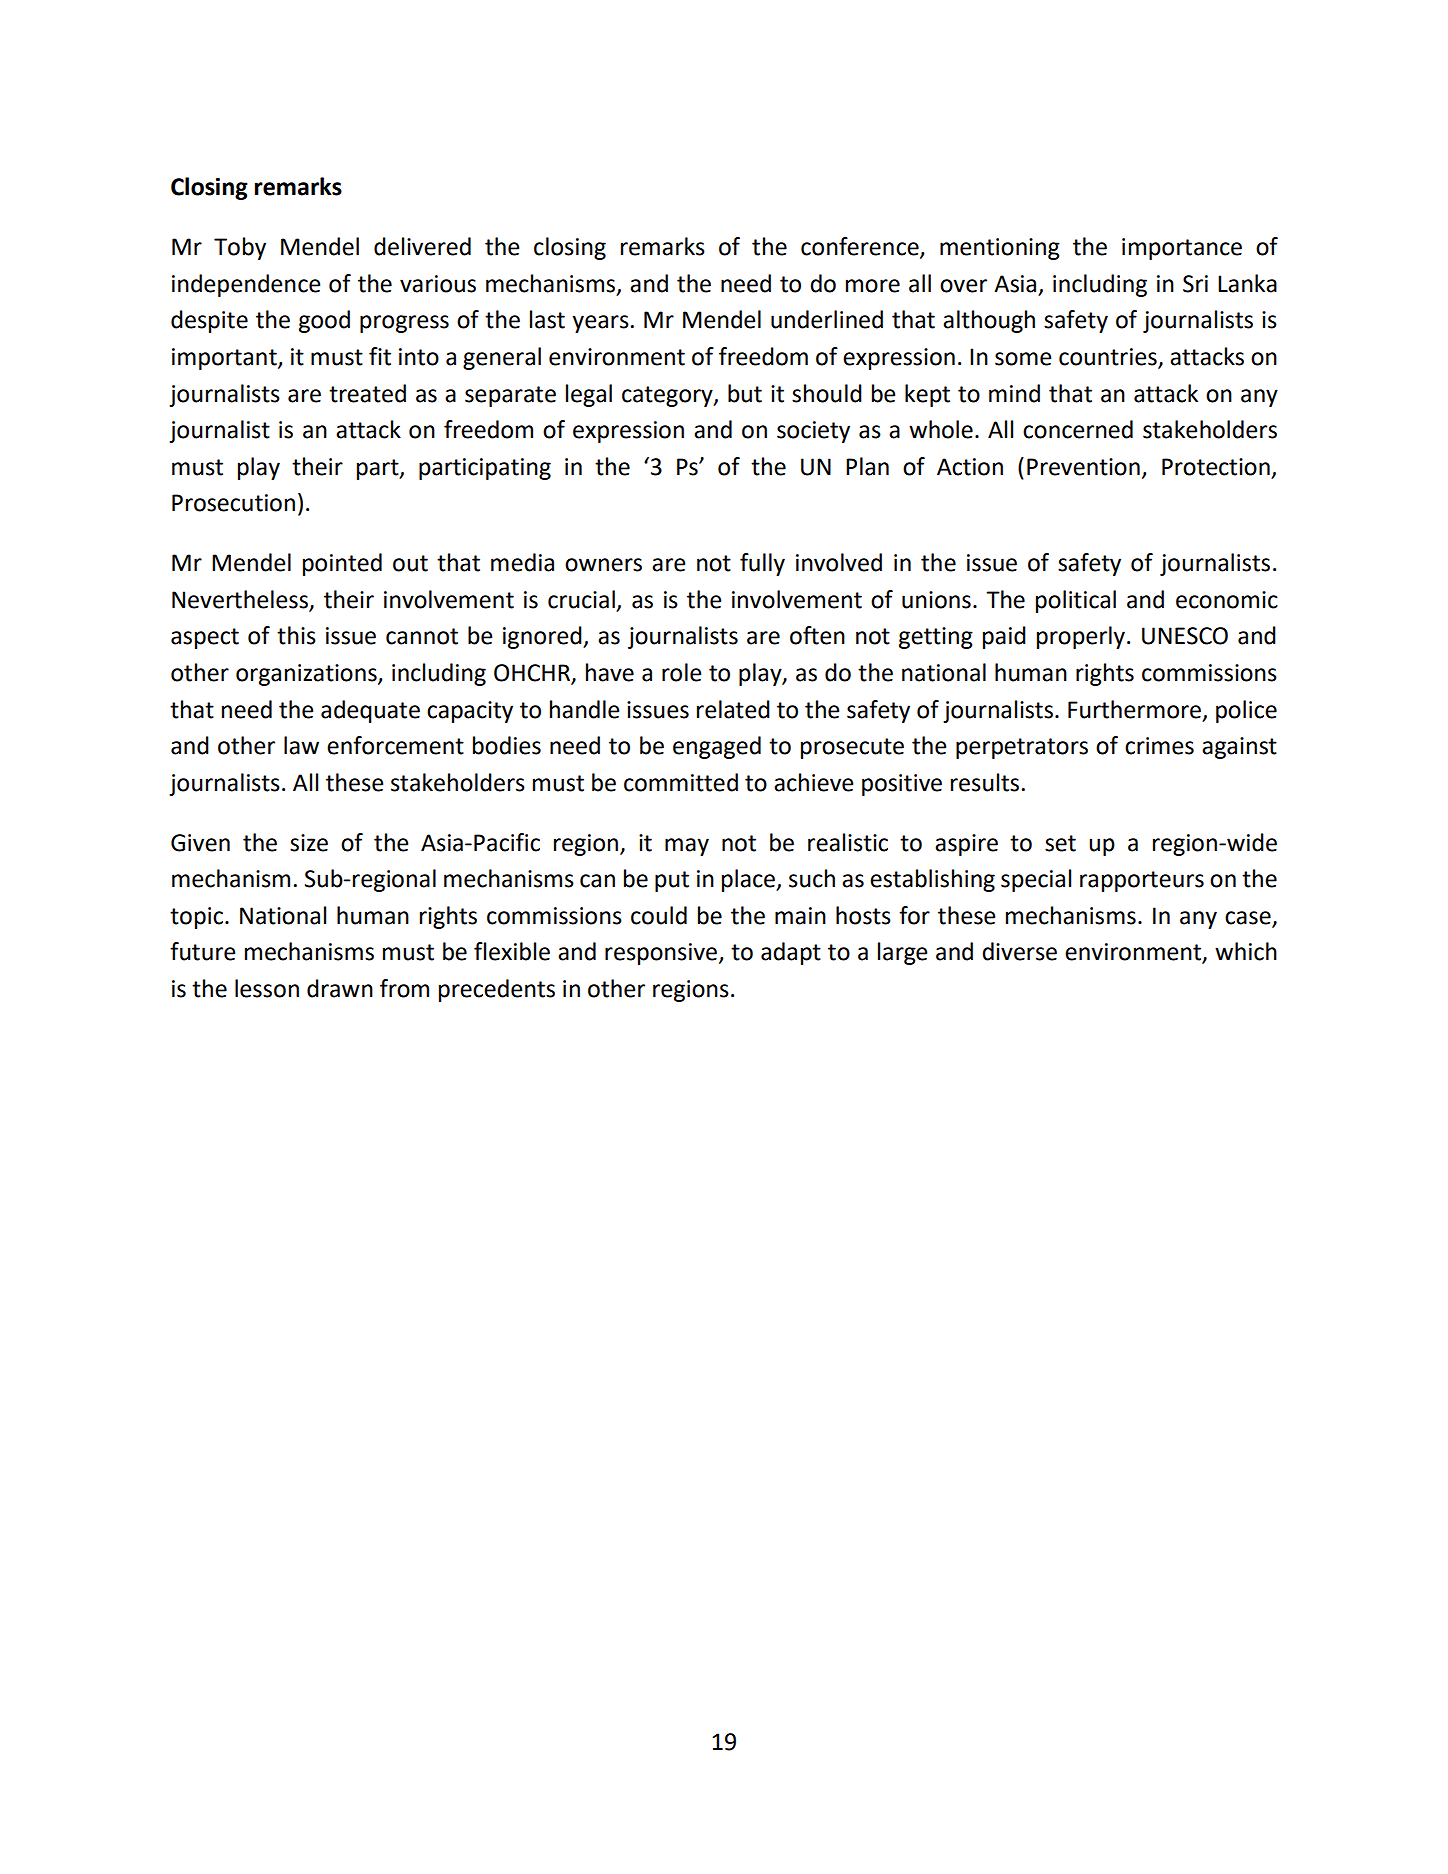  What do you see at coordinates (1019, 951) in the document?
I see `diverse` at bounding box center [1019, 951].
